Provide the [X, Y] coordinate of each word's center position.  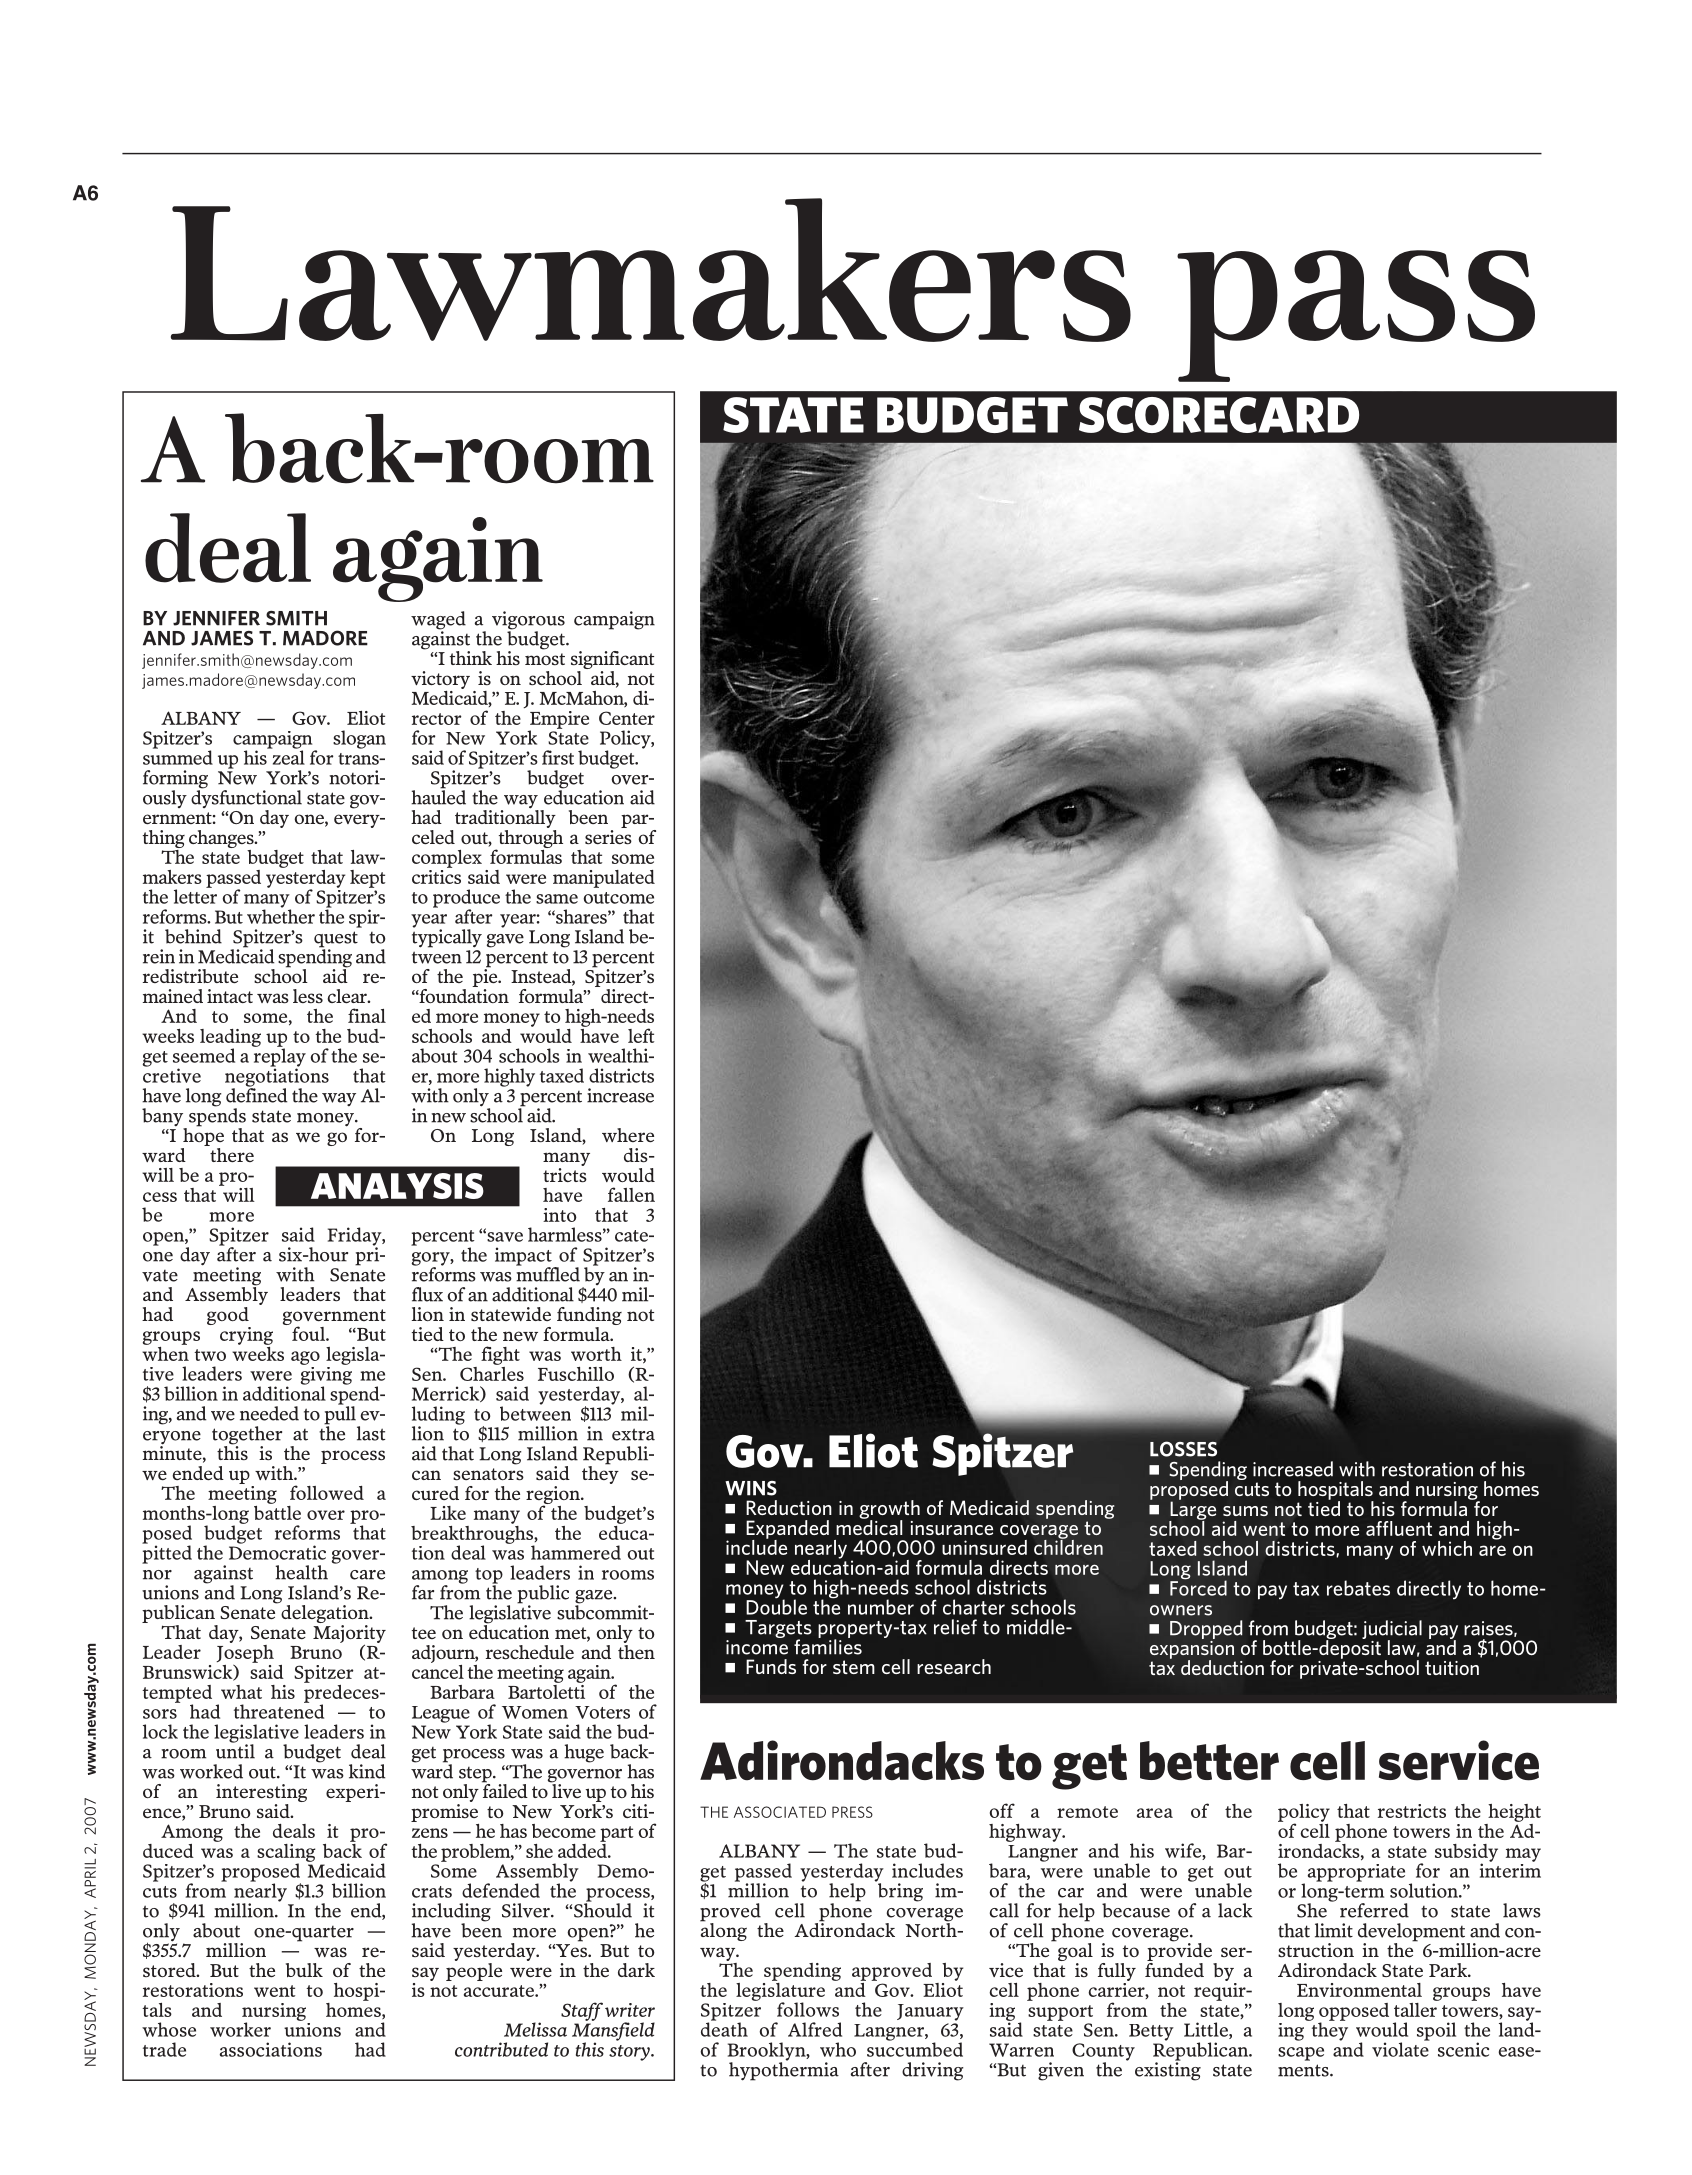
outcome [618, 898]
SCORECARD [1219, 415]
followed [327, 1492]
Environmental [1359, 1990]
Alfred [815, 2029]
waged [438, 621]
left [641, 1035]
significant [612, 661]
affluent [1399, 1528]
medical [869, 1526]
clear [348, 996]
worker [240, 2029]
